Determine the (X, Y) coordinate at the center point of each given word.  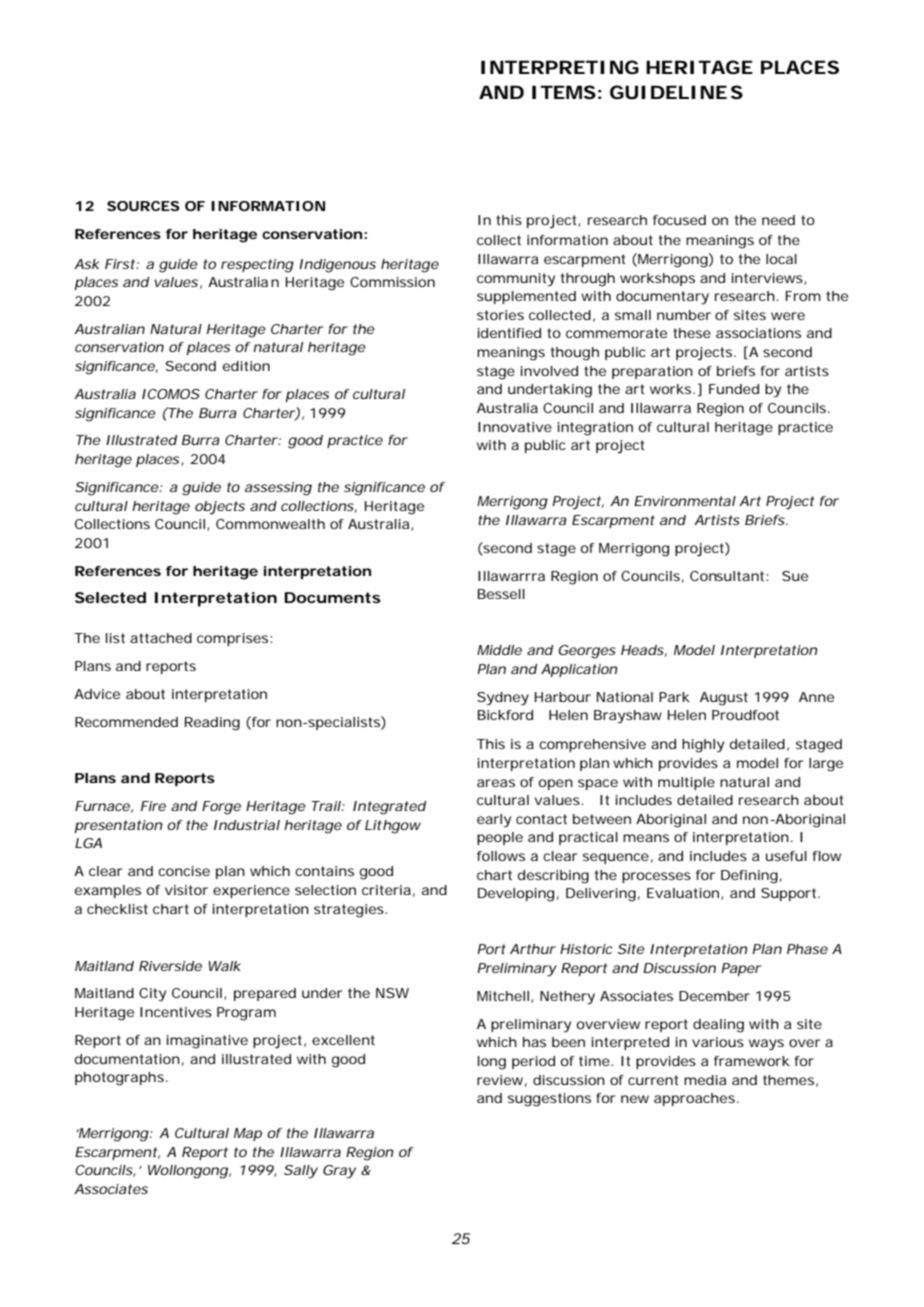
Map (248, 1134)
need (778, 220)
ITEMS (564, 92)
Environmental (685, 501)
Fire (153, 806)
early (494, 821)
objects (220, 508)
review (502, 1081)
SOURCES (143, 206)
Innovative (515, 427)
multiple (686, 783)
